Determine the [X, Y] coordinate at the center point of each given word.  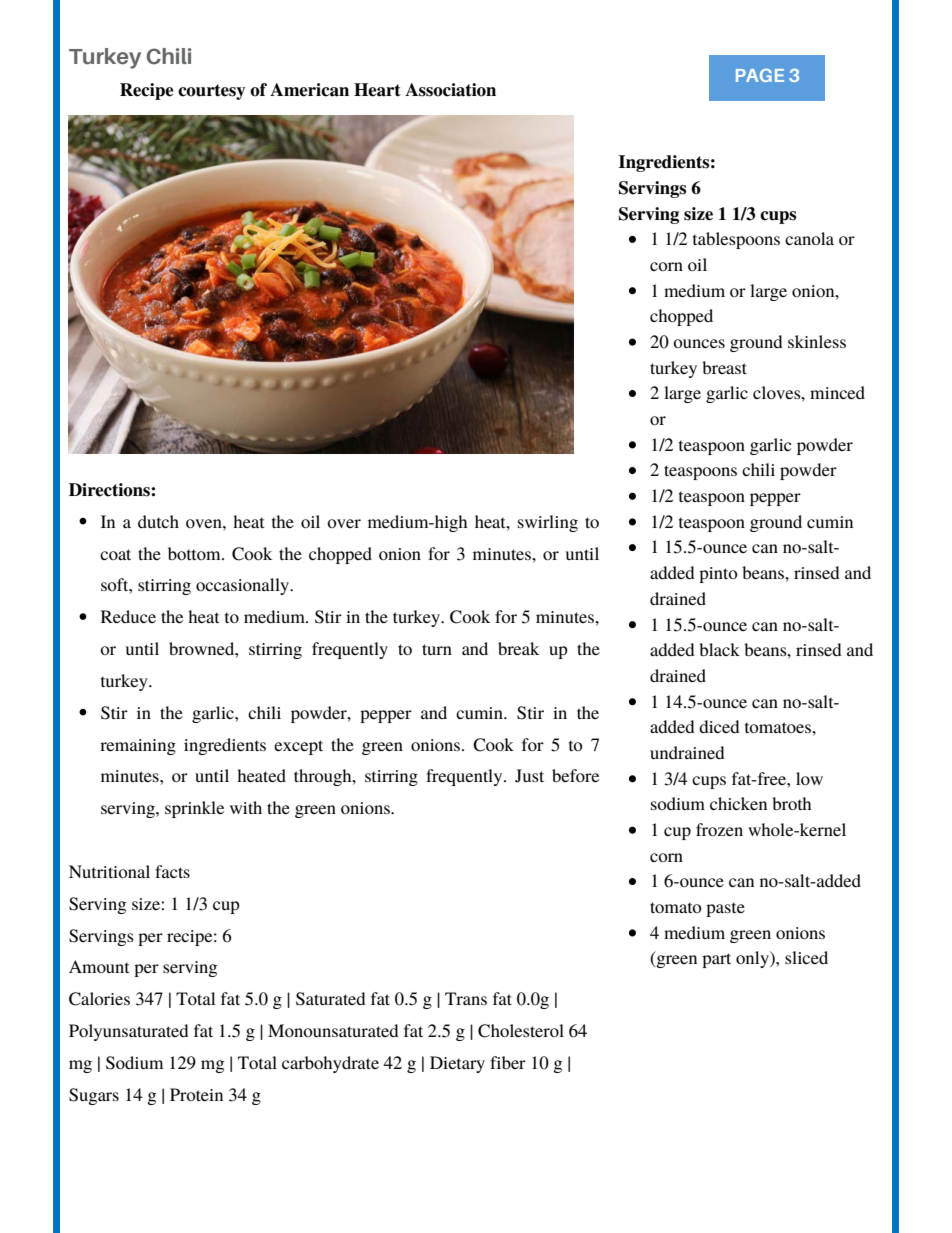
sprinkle [194, 809]
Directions [110, 490]
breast [724, 367]
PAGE [760, 75]
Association [450, 90]
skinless [817, 341]
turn [437, 649]
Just [529, 776]
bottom [195, 553]
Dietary [457, 1064]
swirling [548, 523]
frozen [719, 829]
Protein [196, 1094]
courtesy [211, 92]
